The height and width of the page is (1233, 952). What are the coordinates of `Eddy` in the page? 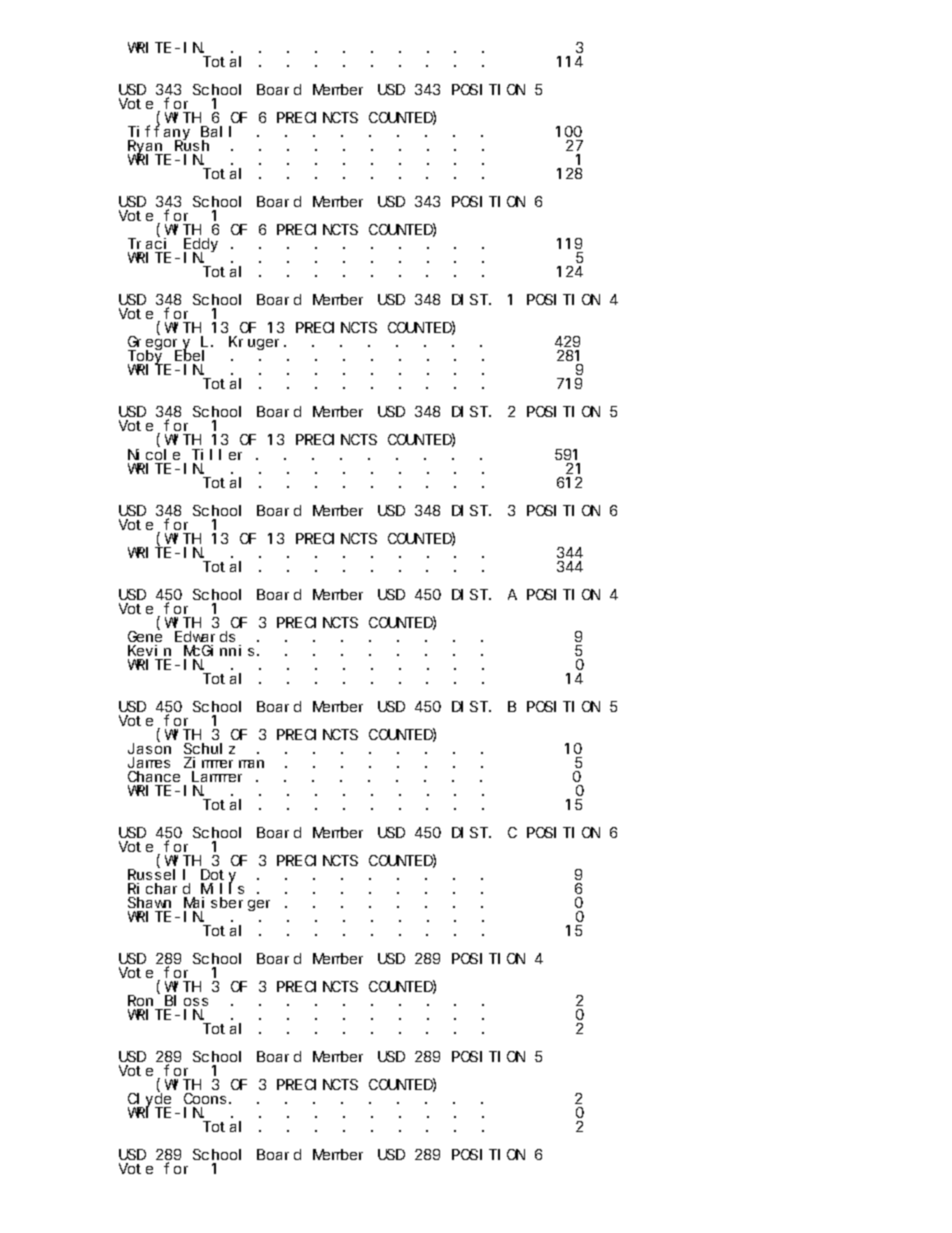 It's located at (201, 246).
